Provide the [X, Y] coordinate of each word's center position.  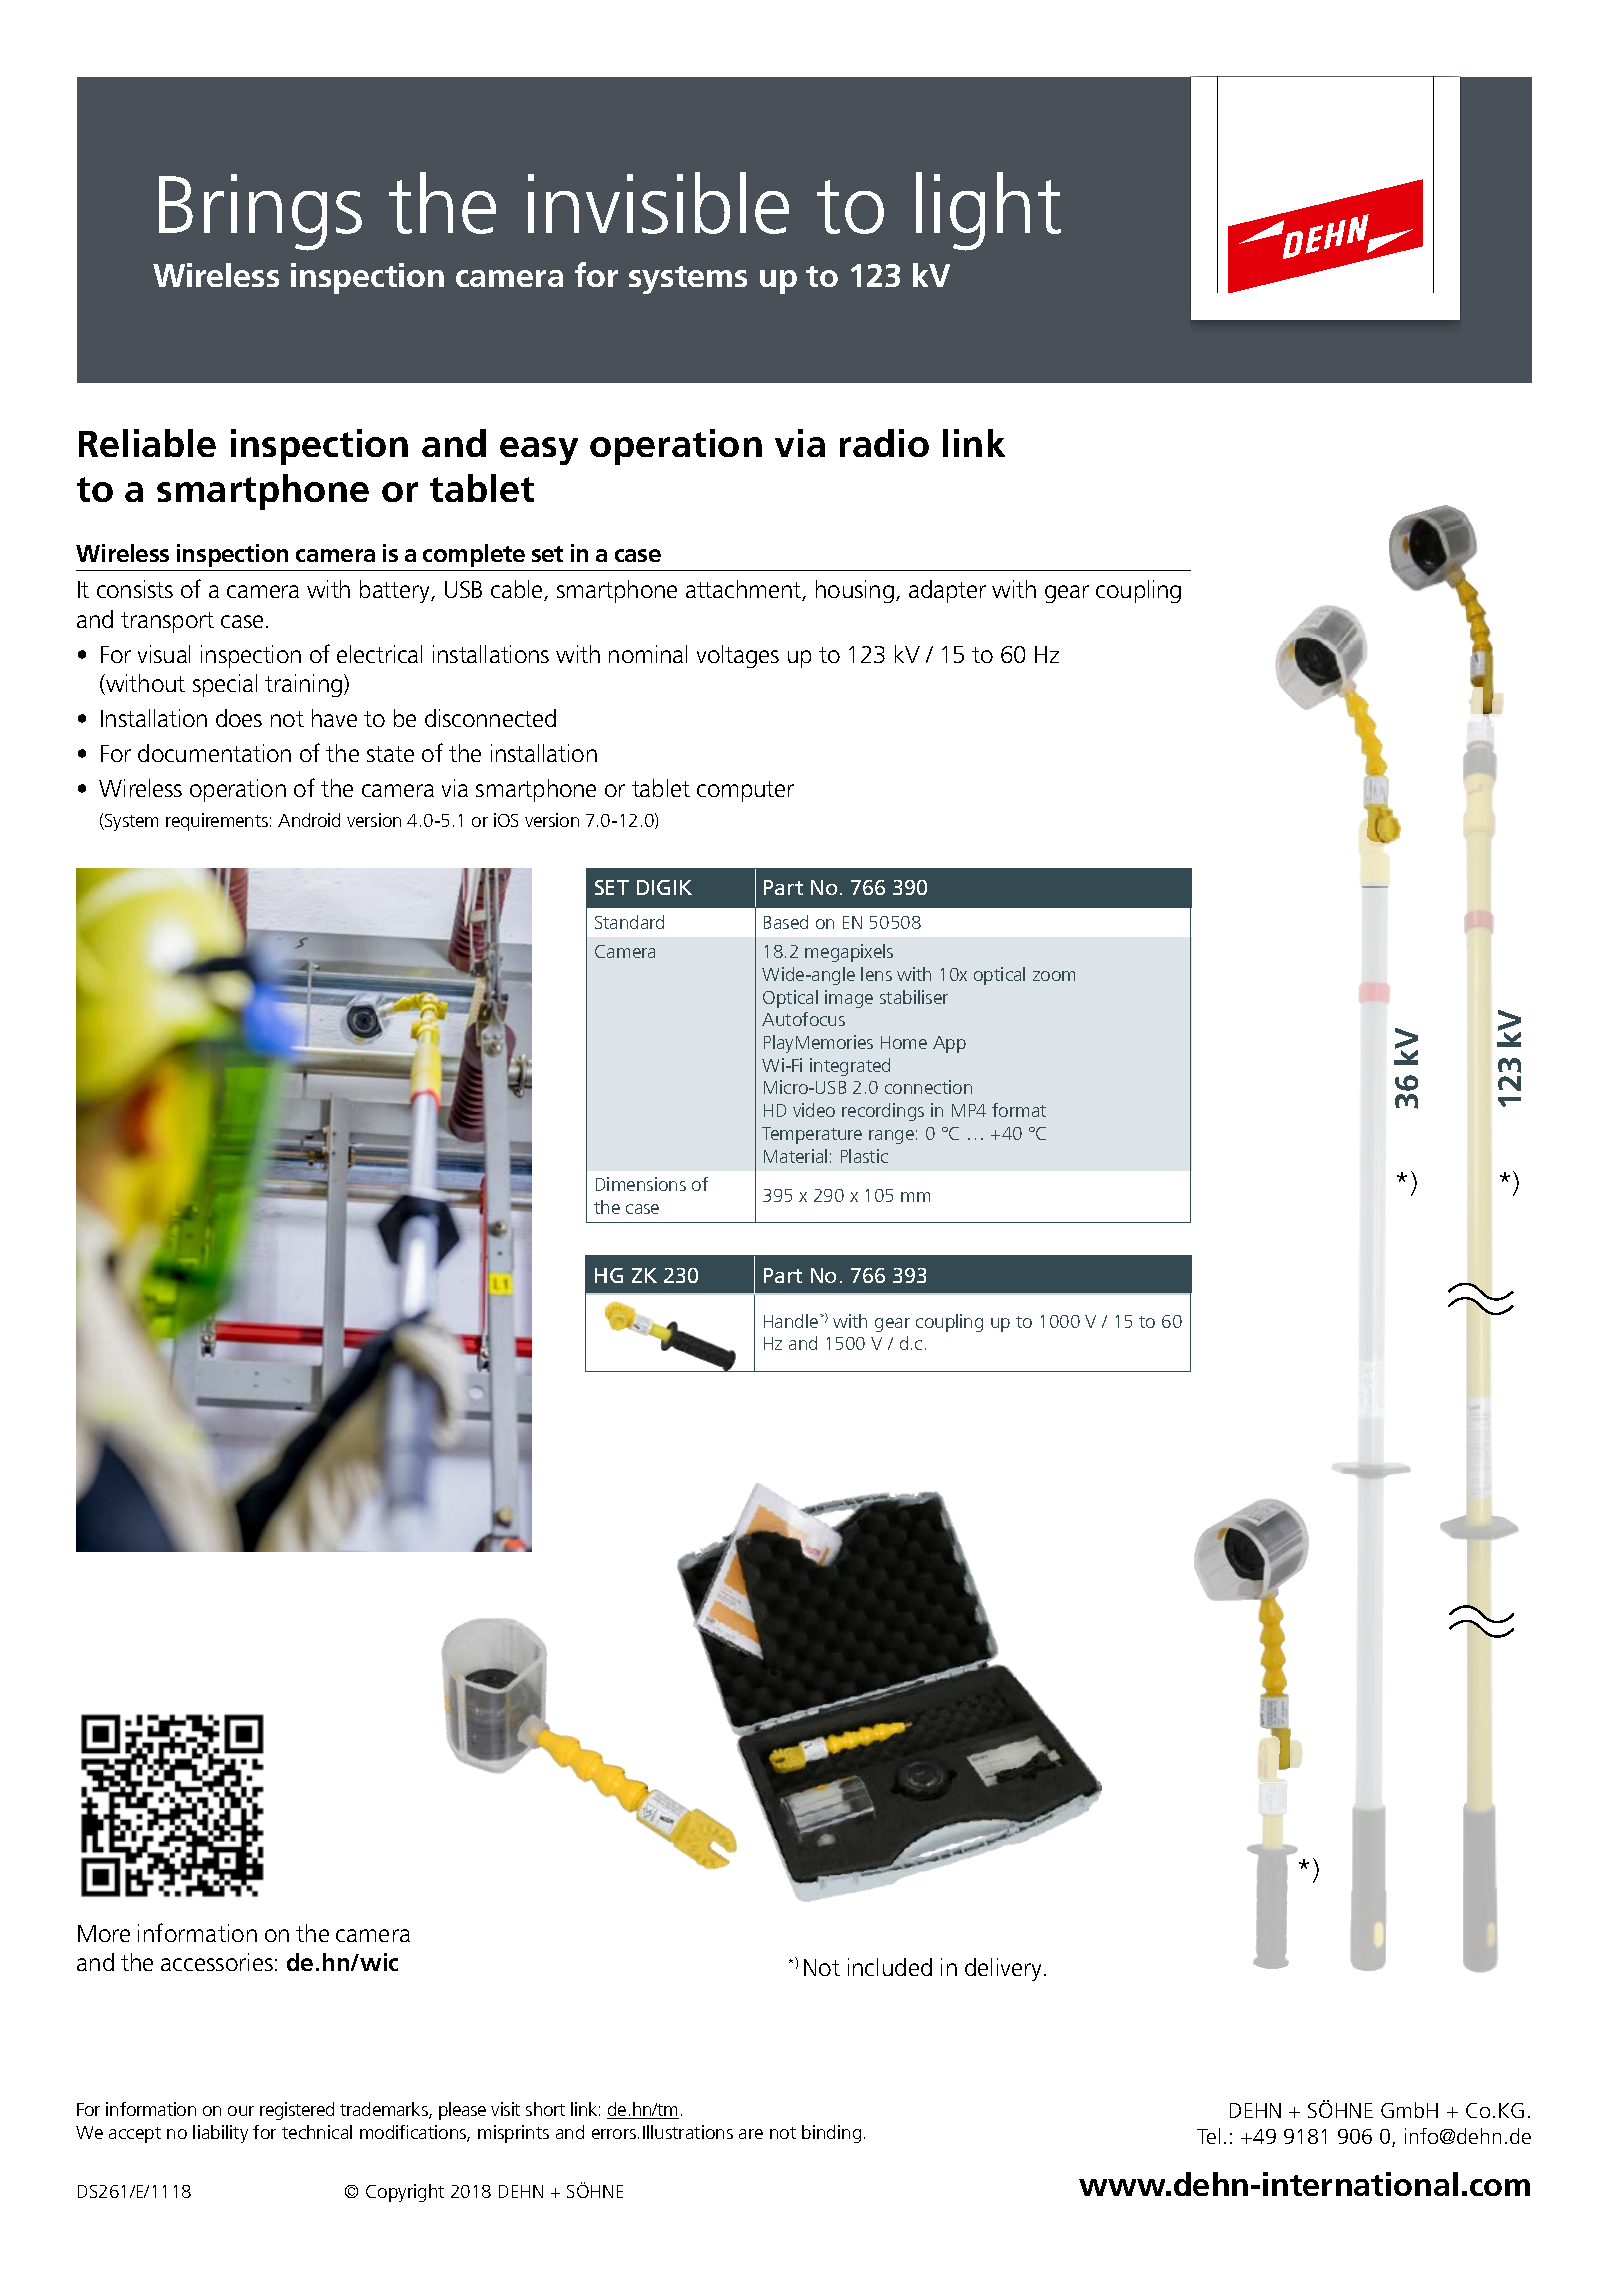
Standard [629, 922]
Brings [260, 212]
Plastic [864, 1156]
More [104, 1933]
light [988, 211]
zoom [1054, 976]
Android [309, 820]
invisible [658, 203]
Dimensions [641, 1184]
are [751, 2134]
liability [220, 2134]
